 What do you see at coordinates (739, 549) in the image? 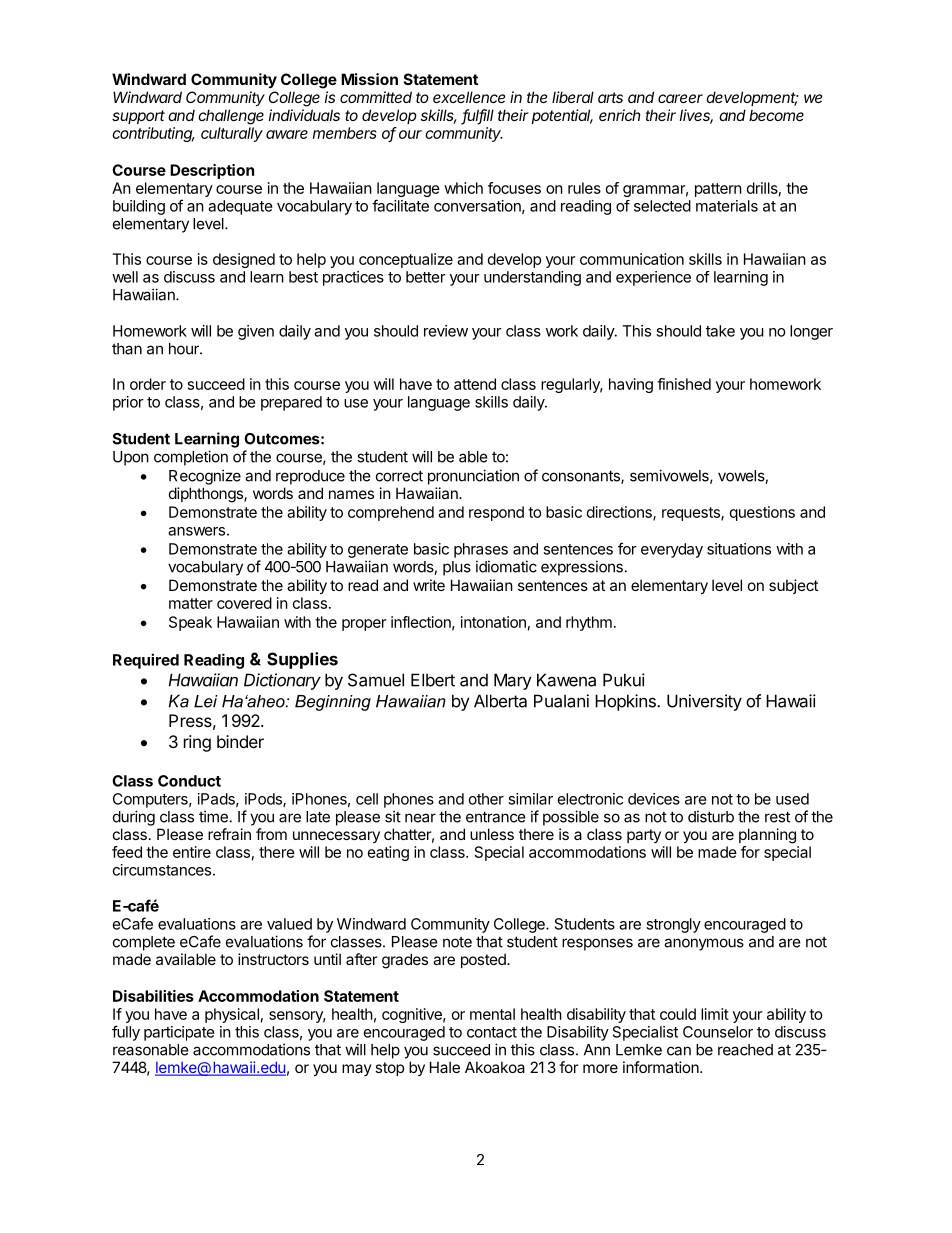
I see `situations` at bounding box center [739, 549].
